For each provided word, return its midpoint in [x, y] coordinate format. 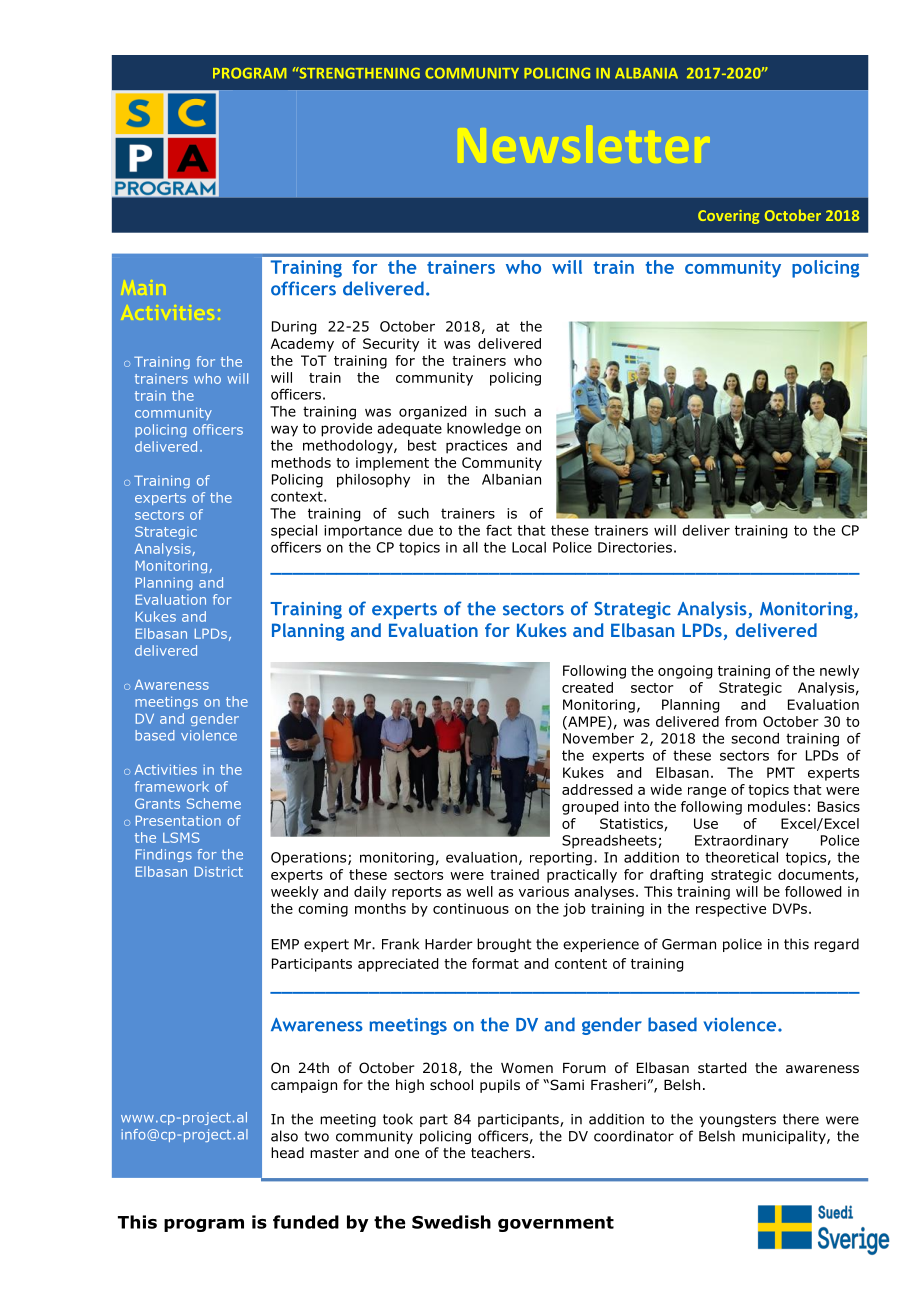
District [219, 871]
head [287, 1152]
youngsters [737, 1120]
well [479, 891]
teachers [502, 1152]
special [294, 532]
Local [529, 547]
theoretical [741, 857]
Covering [728, 217]
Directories [635, 547]
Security [391, 345]
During [294, 328]
